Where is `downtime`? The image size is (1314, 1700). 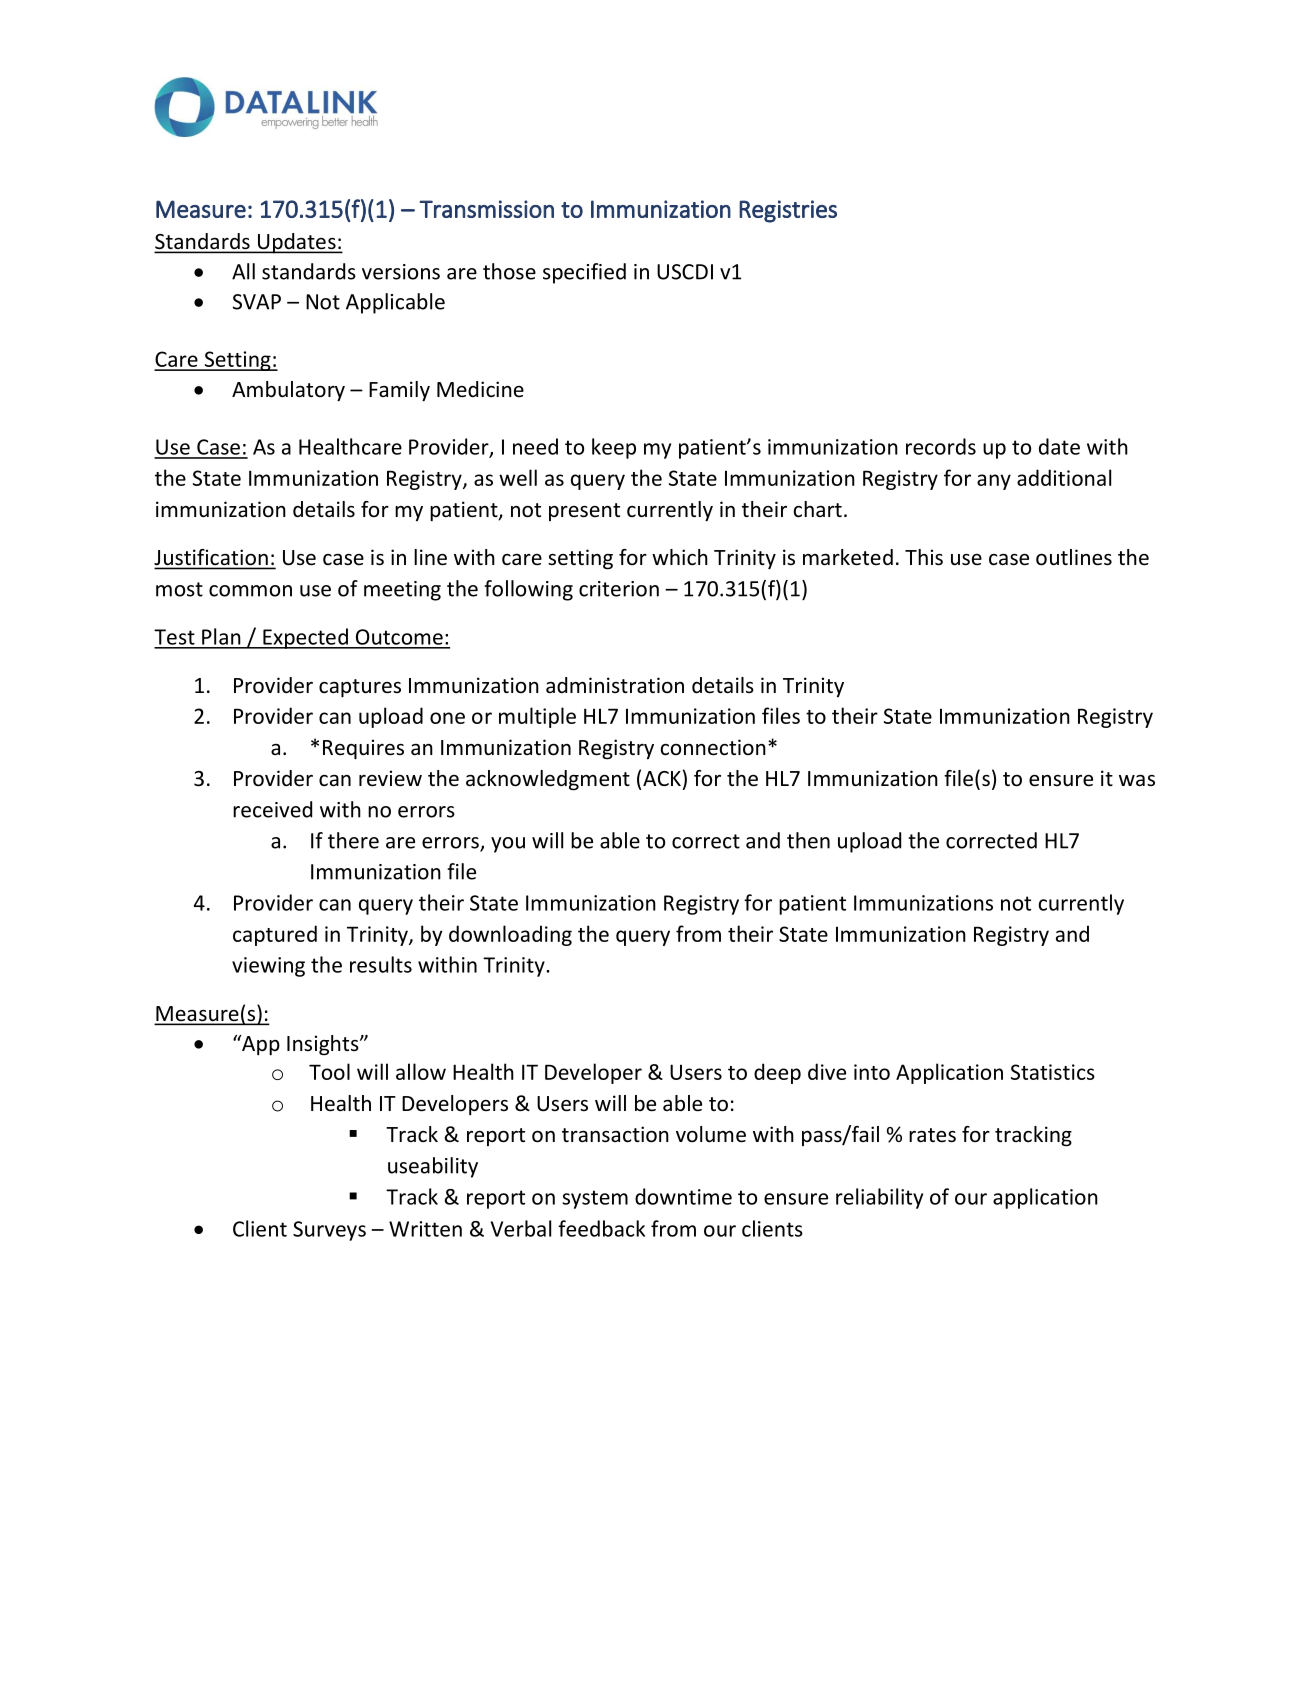
downtime is located at coordinates (683, 1196).
